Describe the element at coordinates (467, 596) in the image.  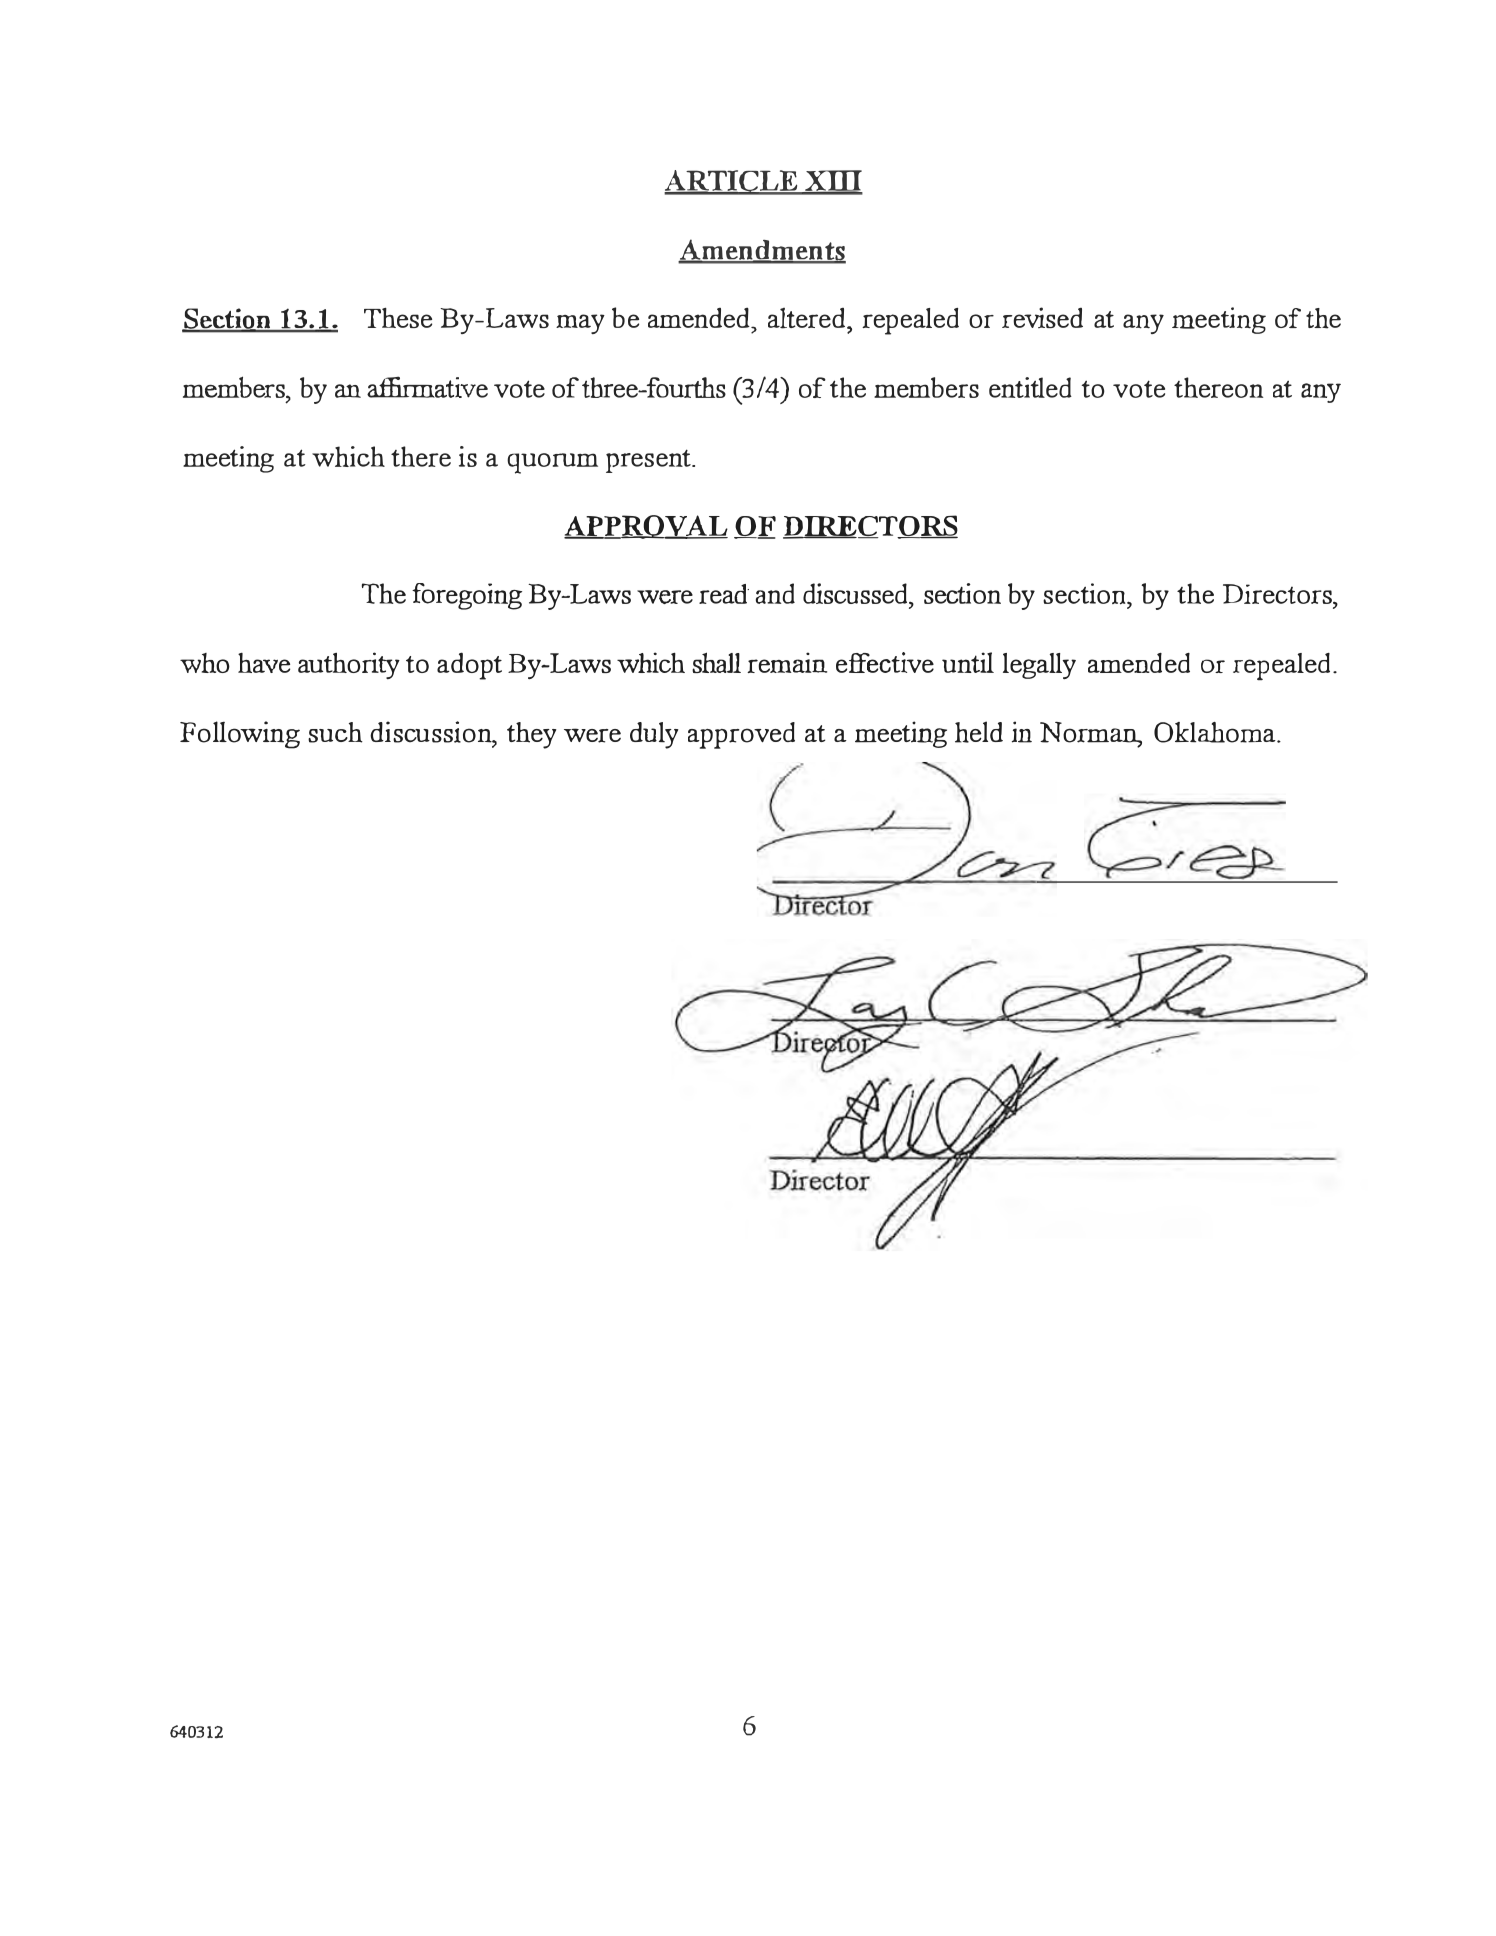
I see `foregoing` at that location.
